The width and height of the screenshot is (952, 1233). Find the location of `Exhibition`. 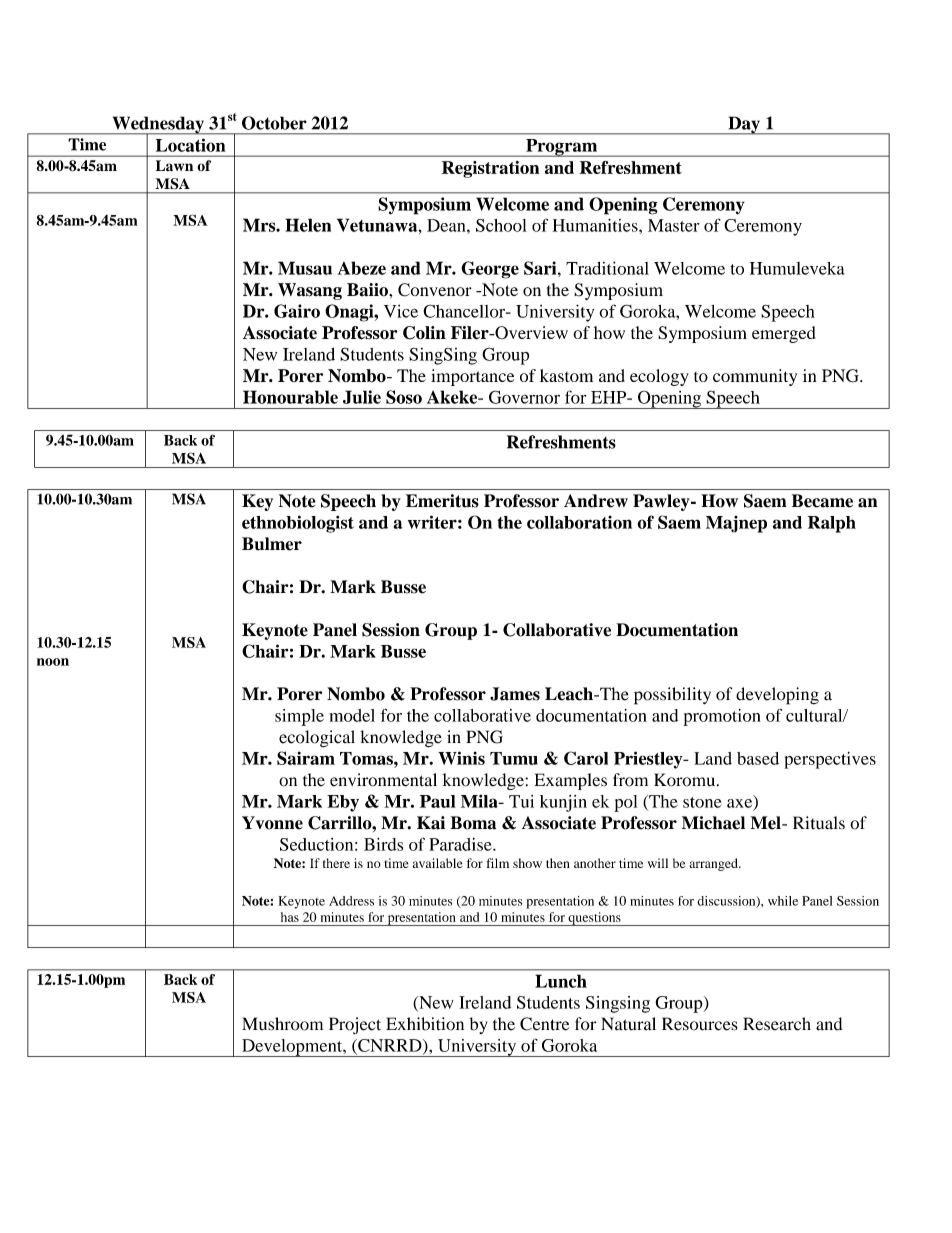

Exhibition is located at coordinates (425, 1024).
